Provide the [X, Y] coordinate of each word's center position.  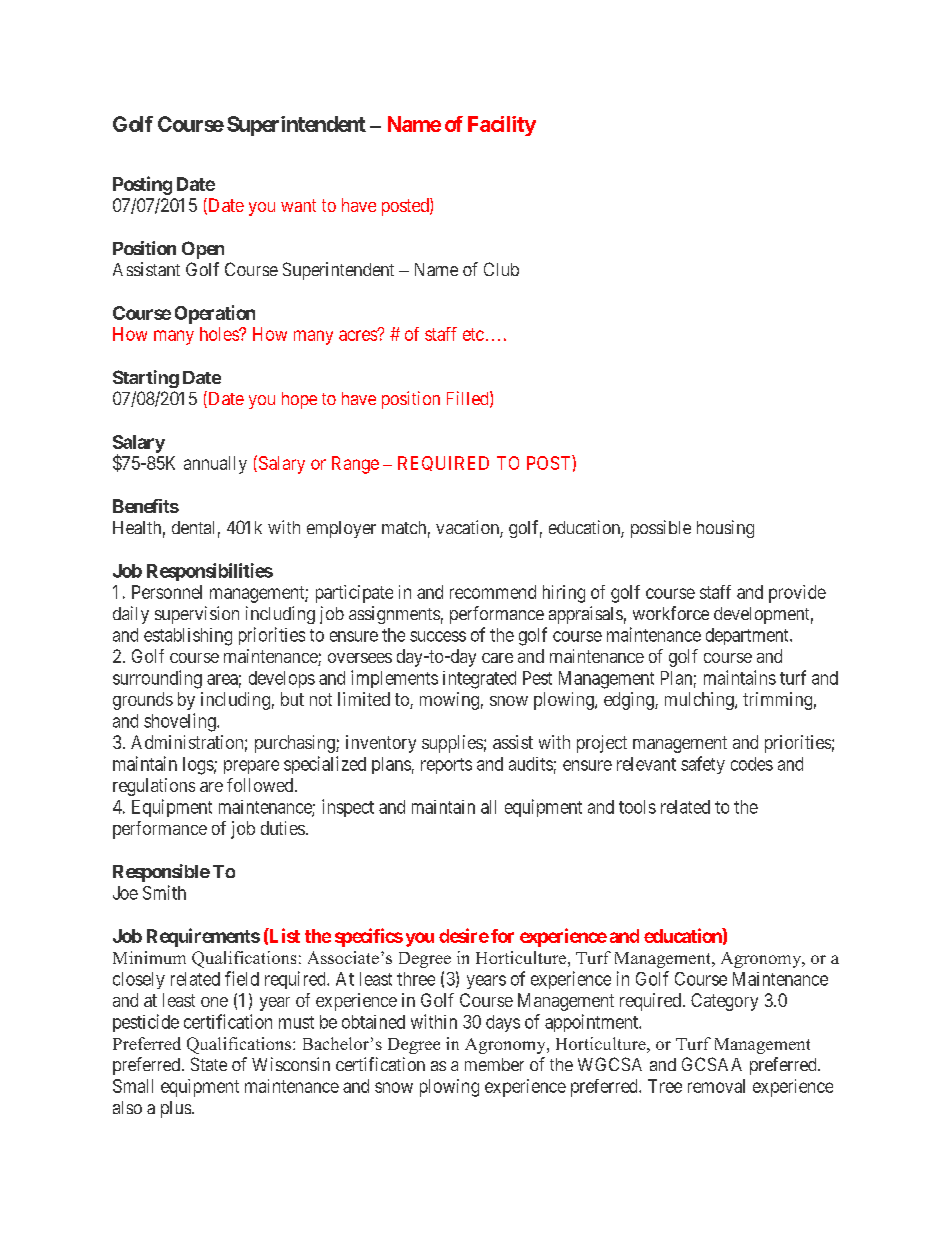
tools [637, 807]
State [209, 1064]
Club [501, 269]
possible [661, 529]
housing [725, 529]
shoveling [181, 722]
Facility [502, 126]
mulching [700, 701]
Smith [164, 892]
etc [473, 334]
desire [464, 935]
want [298, 205]
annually [215, 465]
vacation [468, 528]
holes [220, 334]
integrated [479, 680]
